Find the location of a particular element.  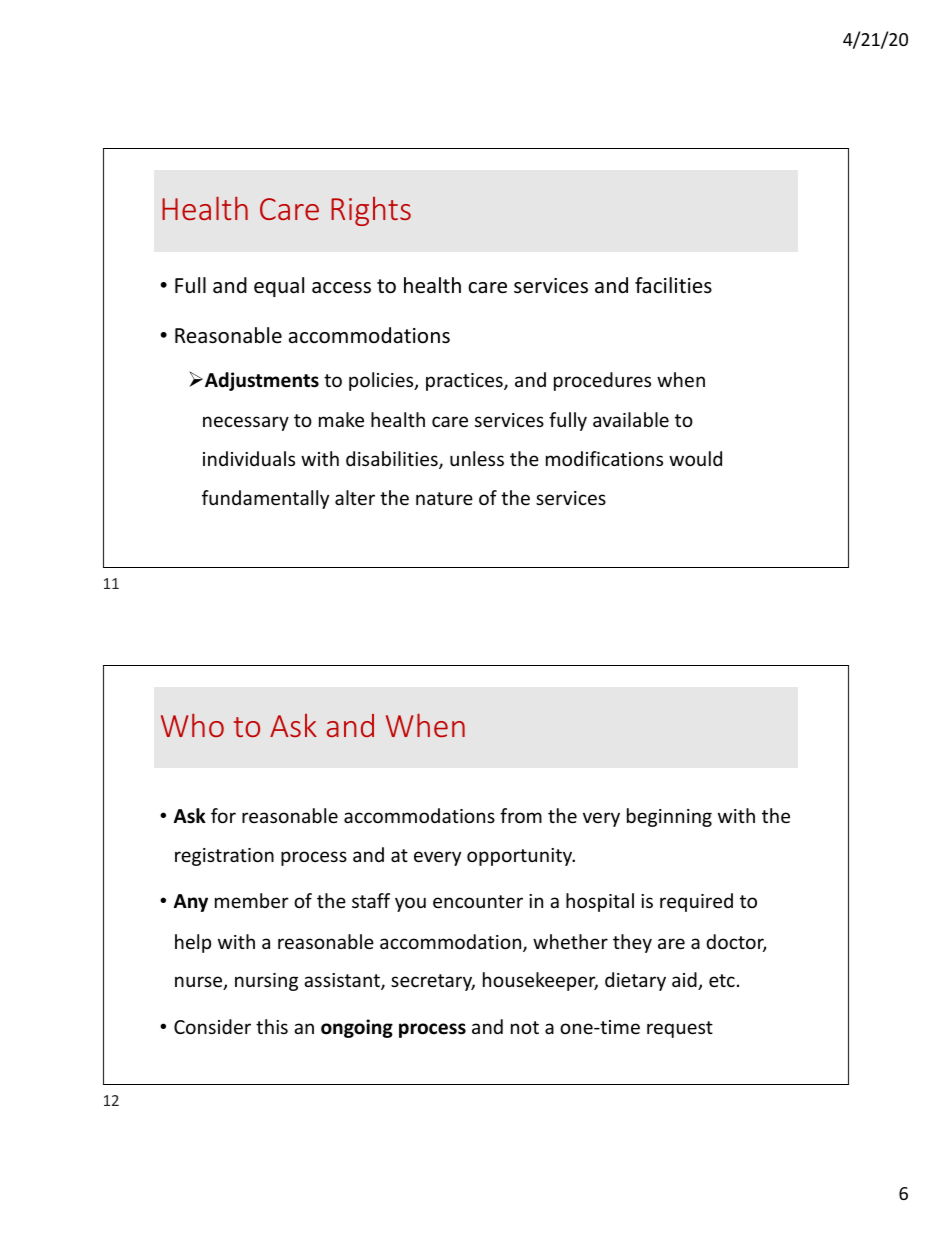

equal is located at coordinates (279, 287).
